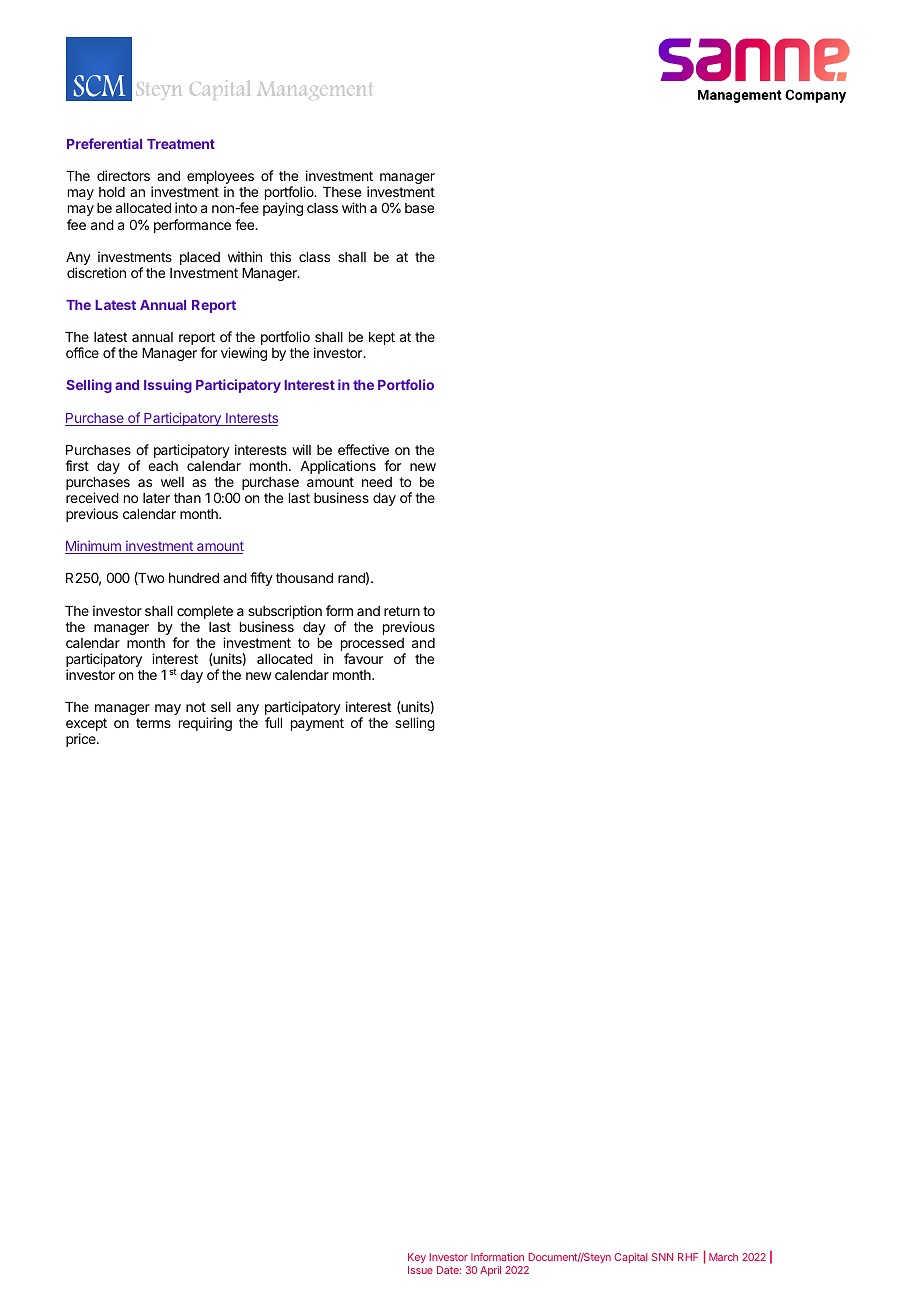 Image resolution: width=924 pixels, height=1308 pixels. Describe the element at coordinates (82, 740) in the screenshot. I see `price` at that location.
